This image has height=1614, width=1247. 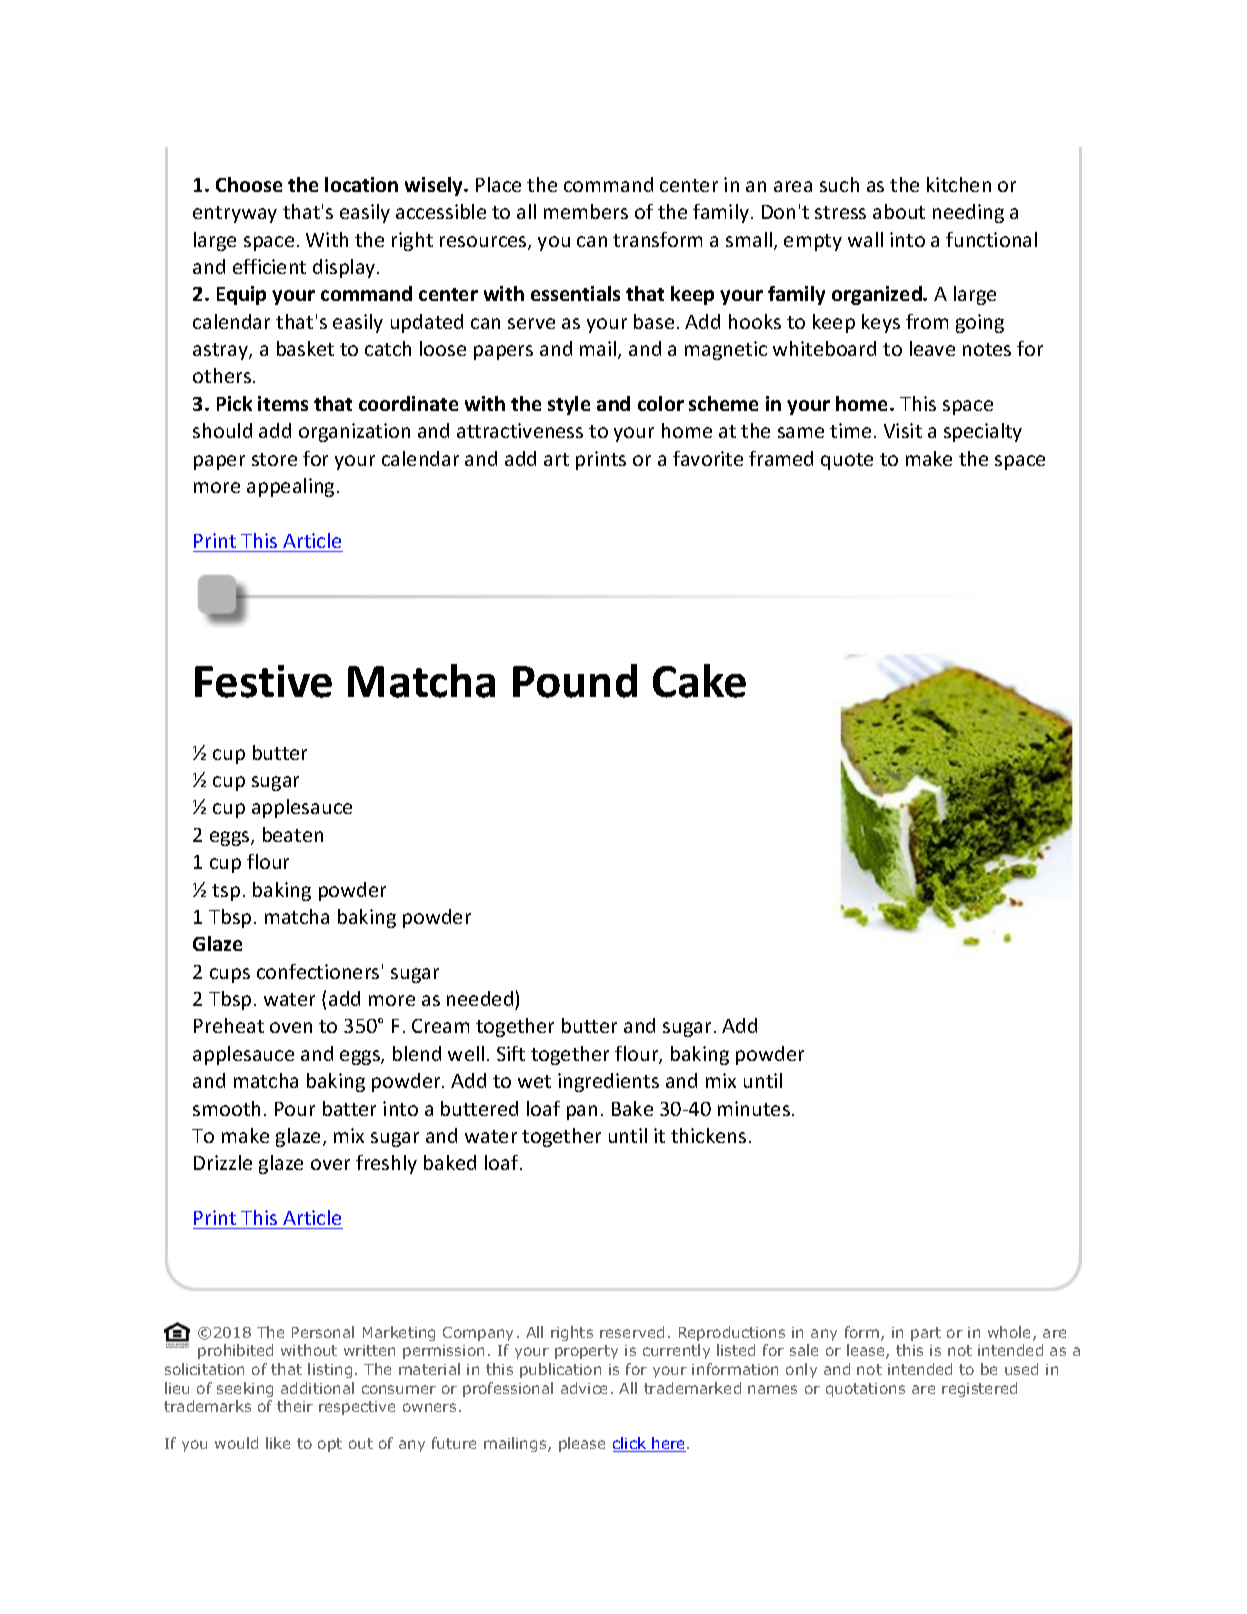 What do you see at coordinates (569, 405) in the image?
I see `style` at bounding box center [569, 405].
